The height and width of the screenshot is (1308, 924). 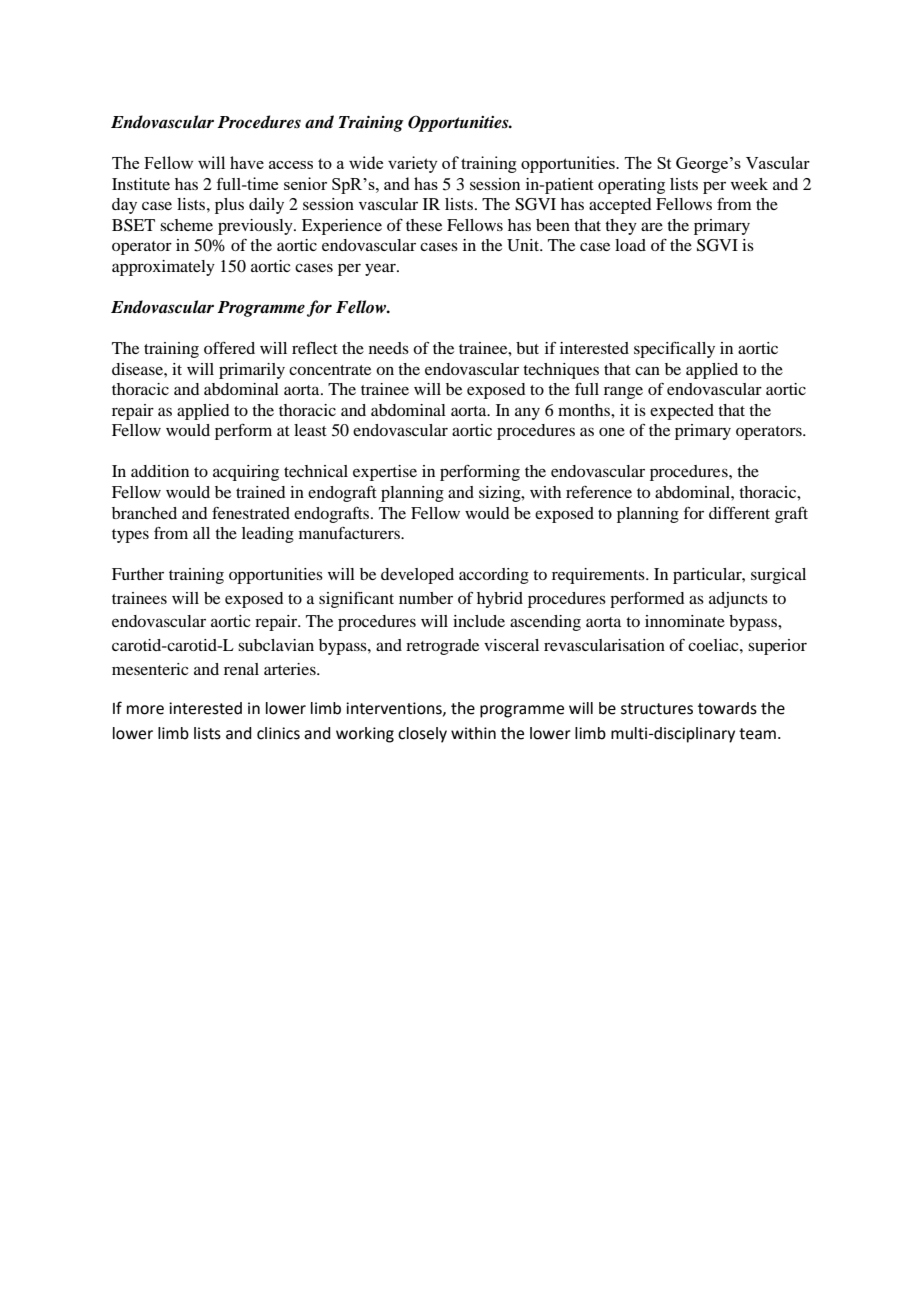 I want to click on closely, so click(x=422, y=735).
